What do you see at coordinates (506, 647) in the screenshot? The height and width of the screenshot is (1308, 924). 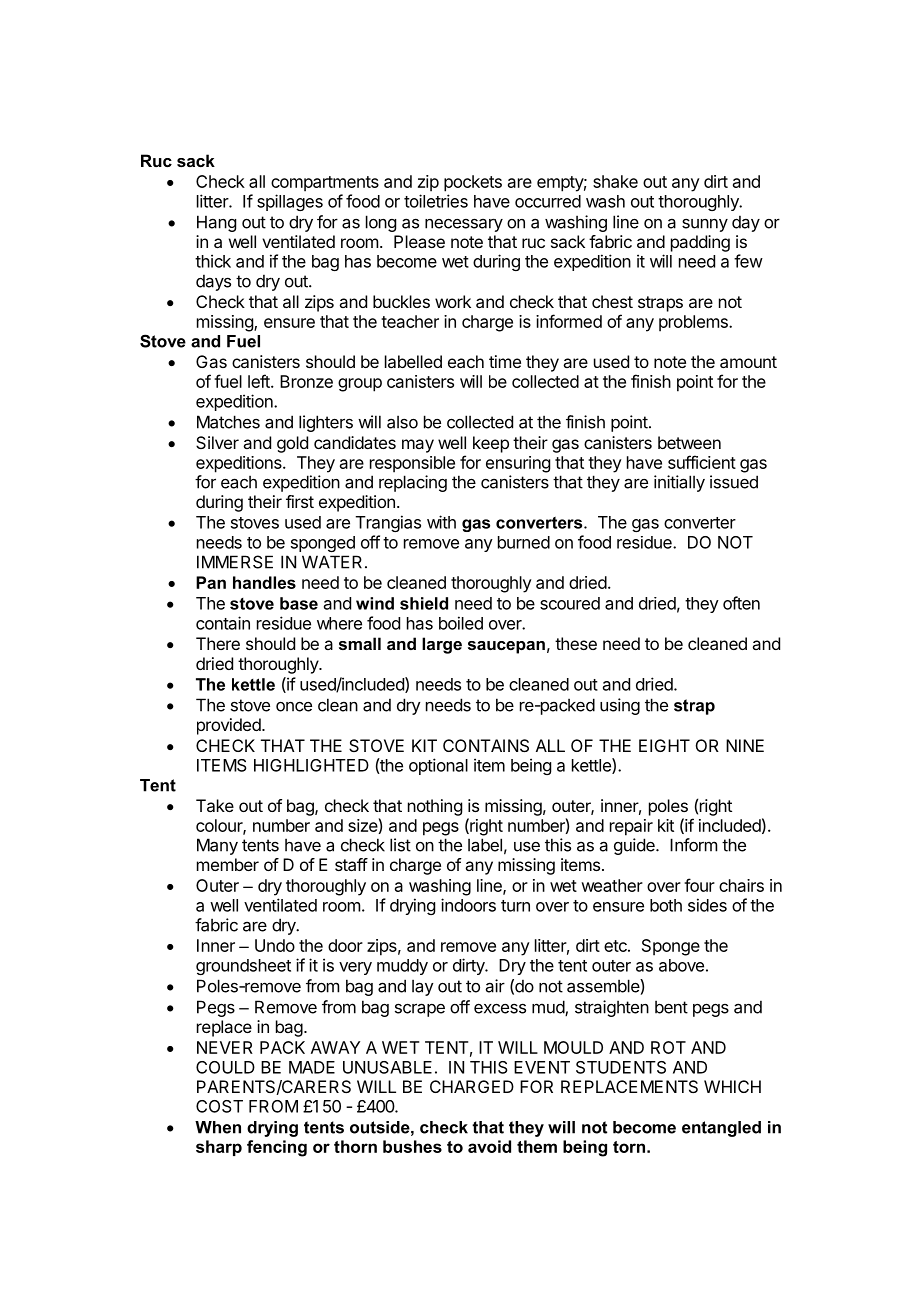 I see `saucepan` at bounding box center [506, 647].
